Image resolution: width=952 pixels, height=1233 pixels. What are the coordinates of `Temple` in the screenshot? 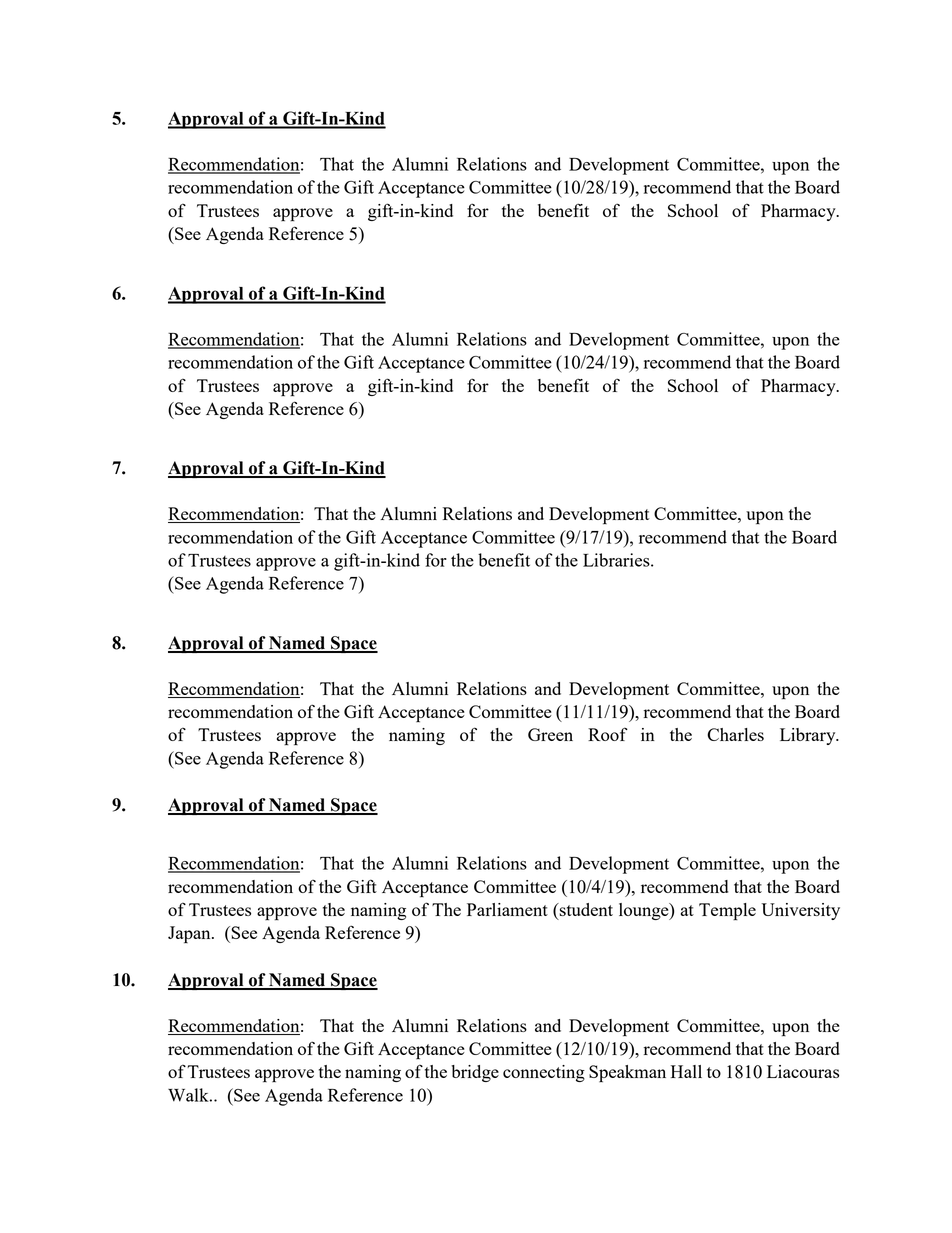 It's located at (727, 912).
